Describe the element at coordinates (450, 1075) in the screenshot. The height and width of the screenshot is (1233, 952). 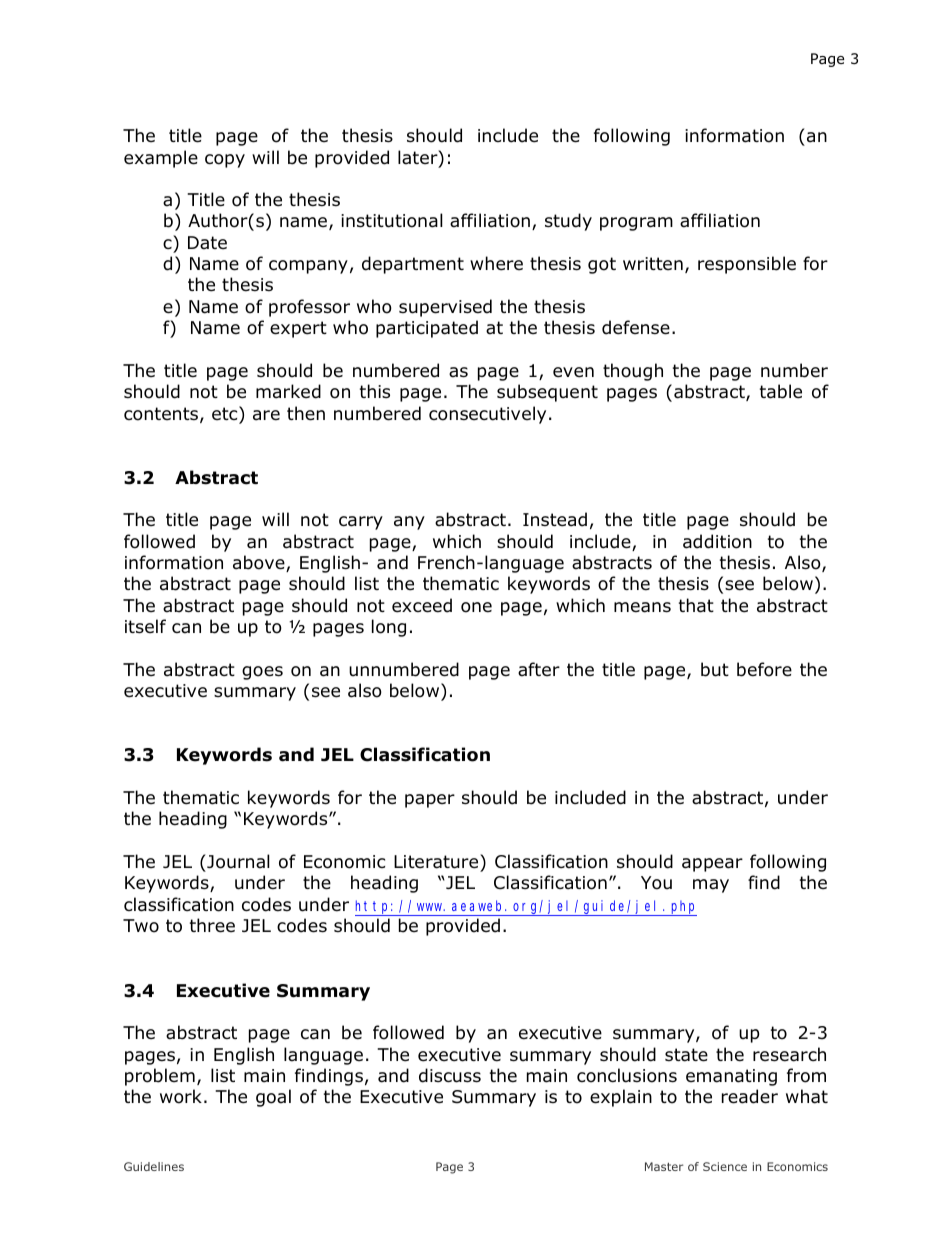
I see `discuss` at that location.
